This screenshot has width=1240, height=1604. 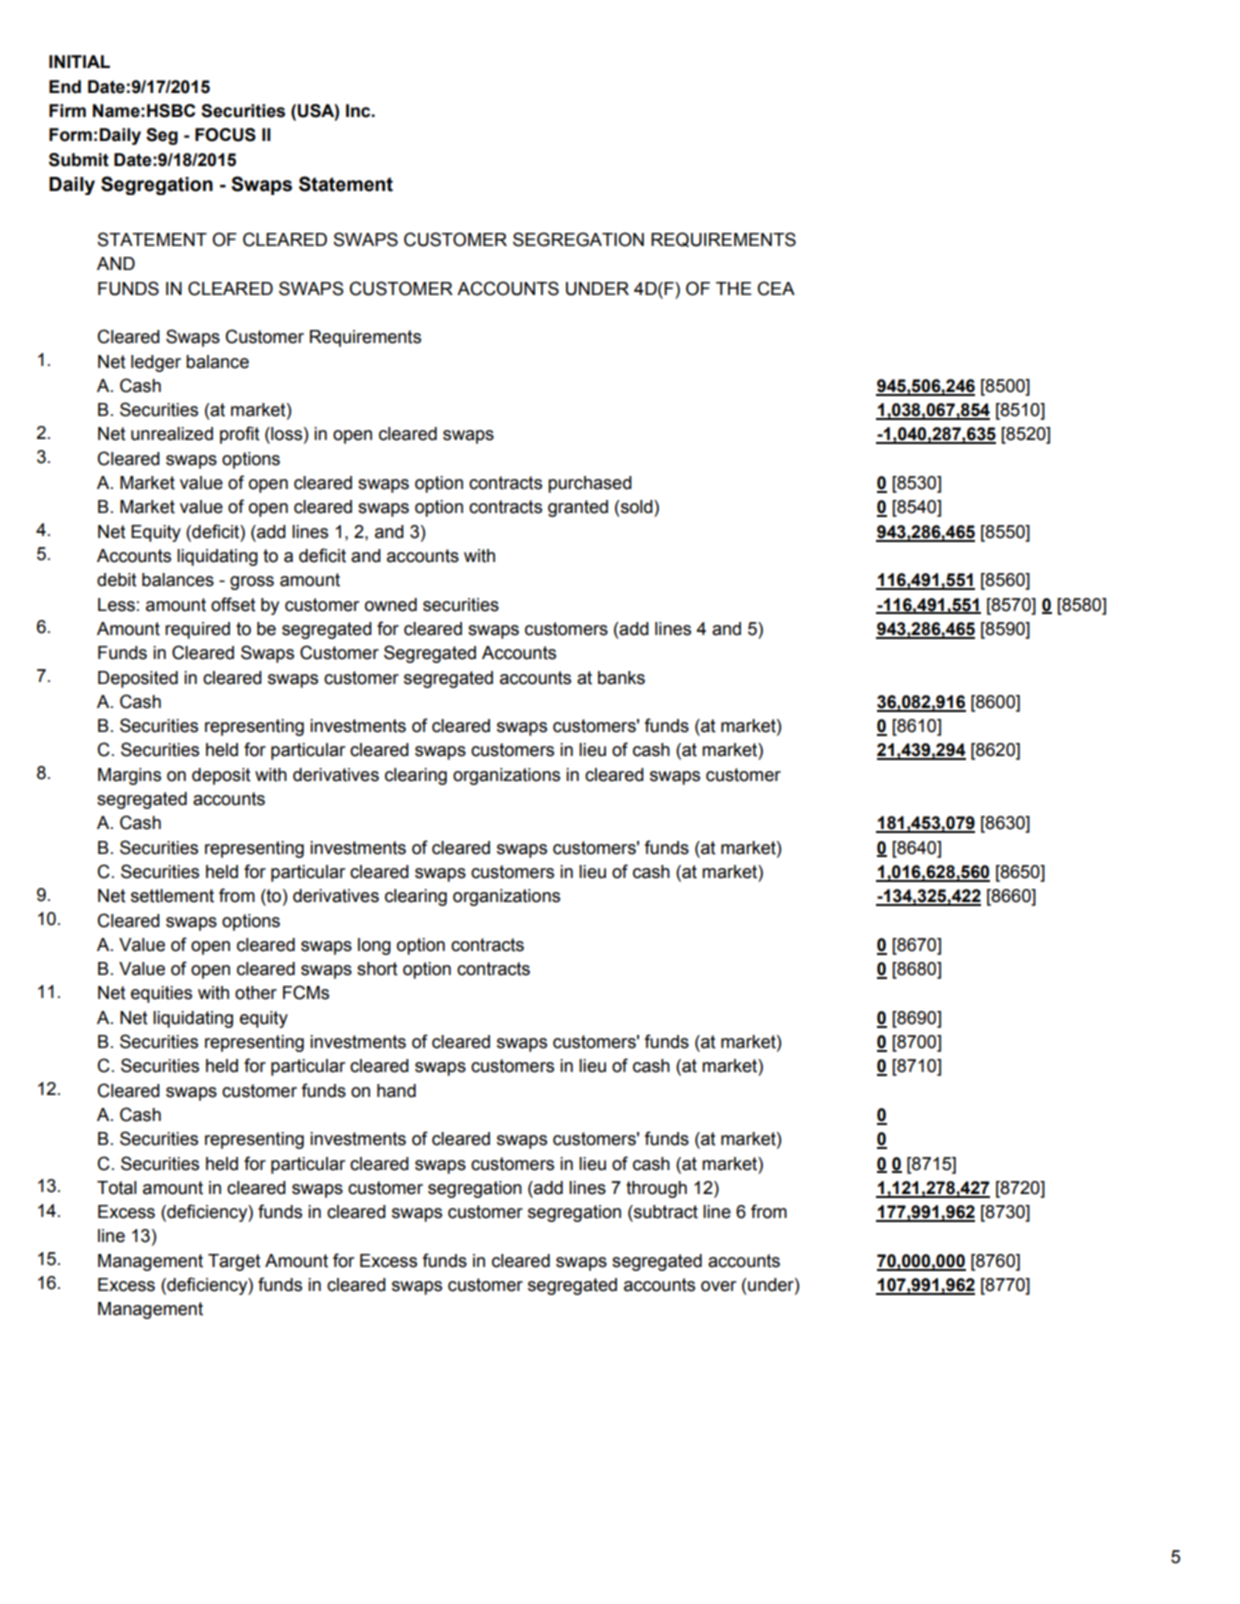 What do you see at coordinates (374, 946) in the screenshot?
I see `long` at bounding box center [374, 946].
